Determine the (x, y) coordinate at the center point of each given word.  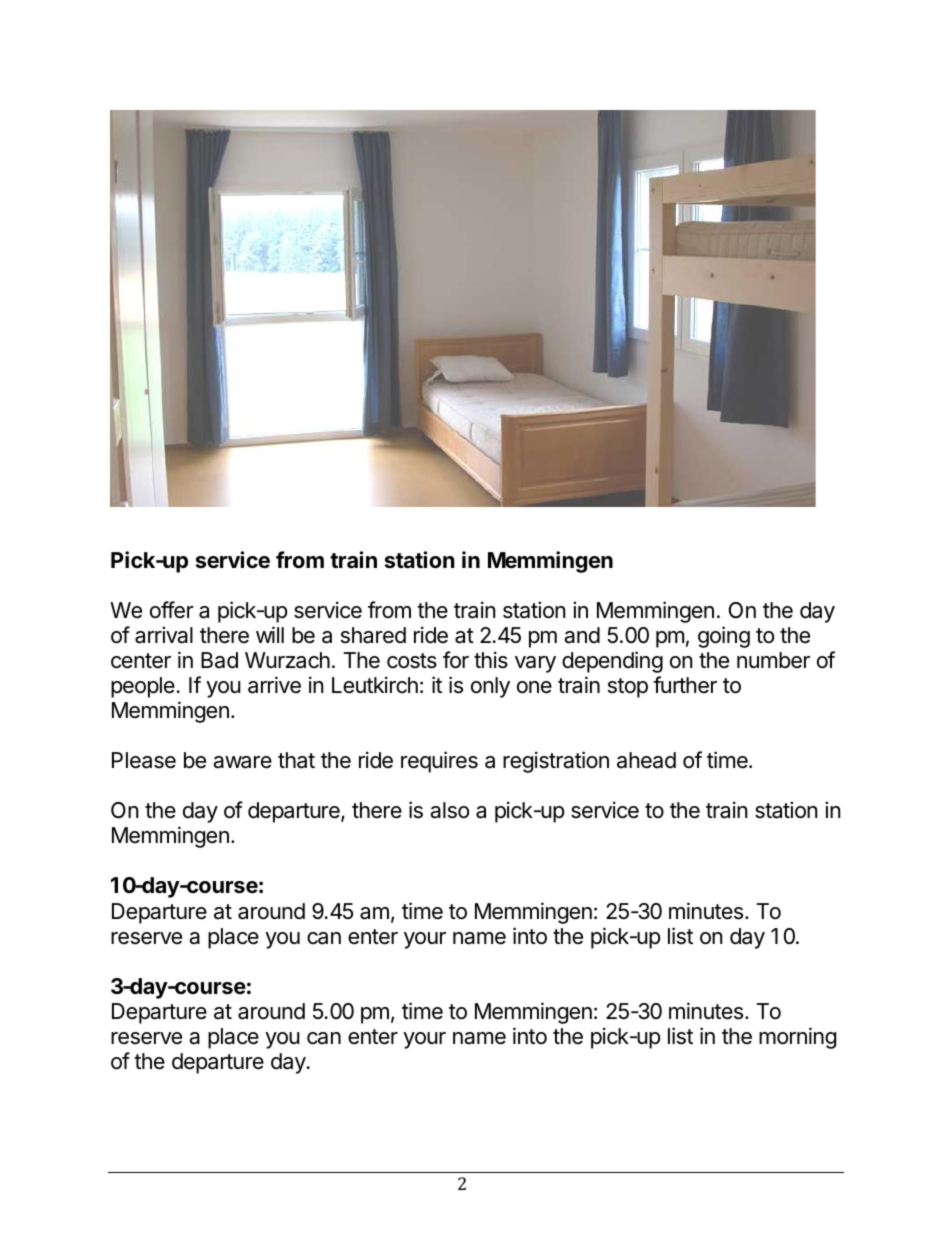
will (270, 634)
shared (373, 635)
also (449, 810)
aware (242, 762)
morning (797, 1038)
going (724, 637)
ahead (646, 760)
